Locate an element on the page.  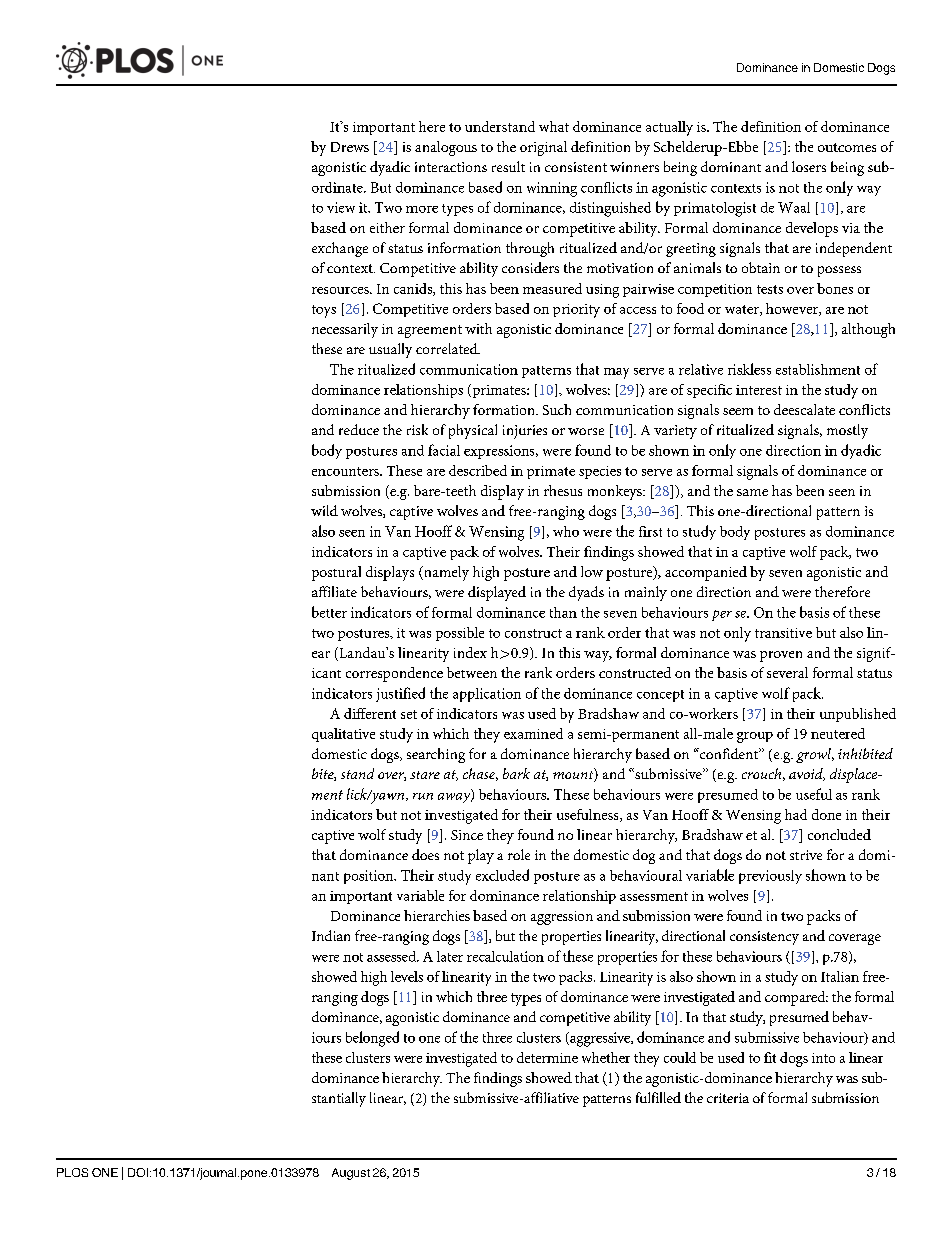
physical is located at coordinates (473, 431).
